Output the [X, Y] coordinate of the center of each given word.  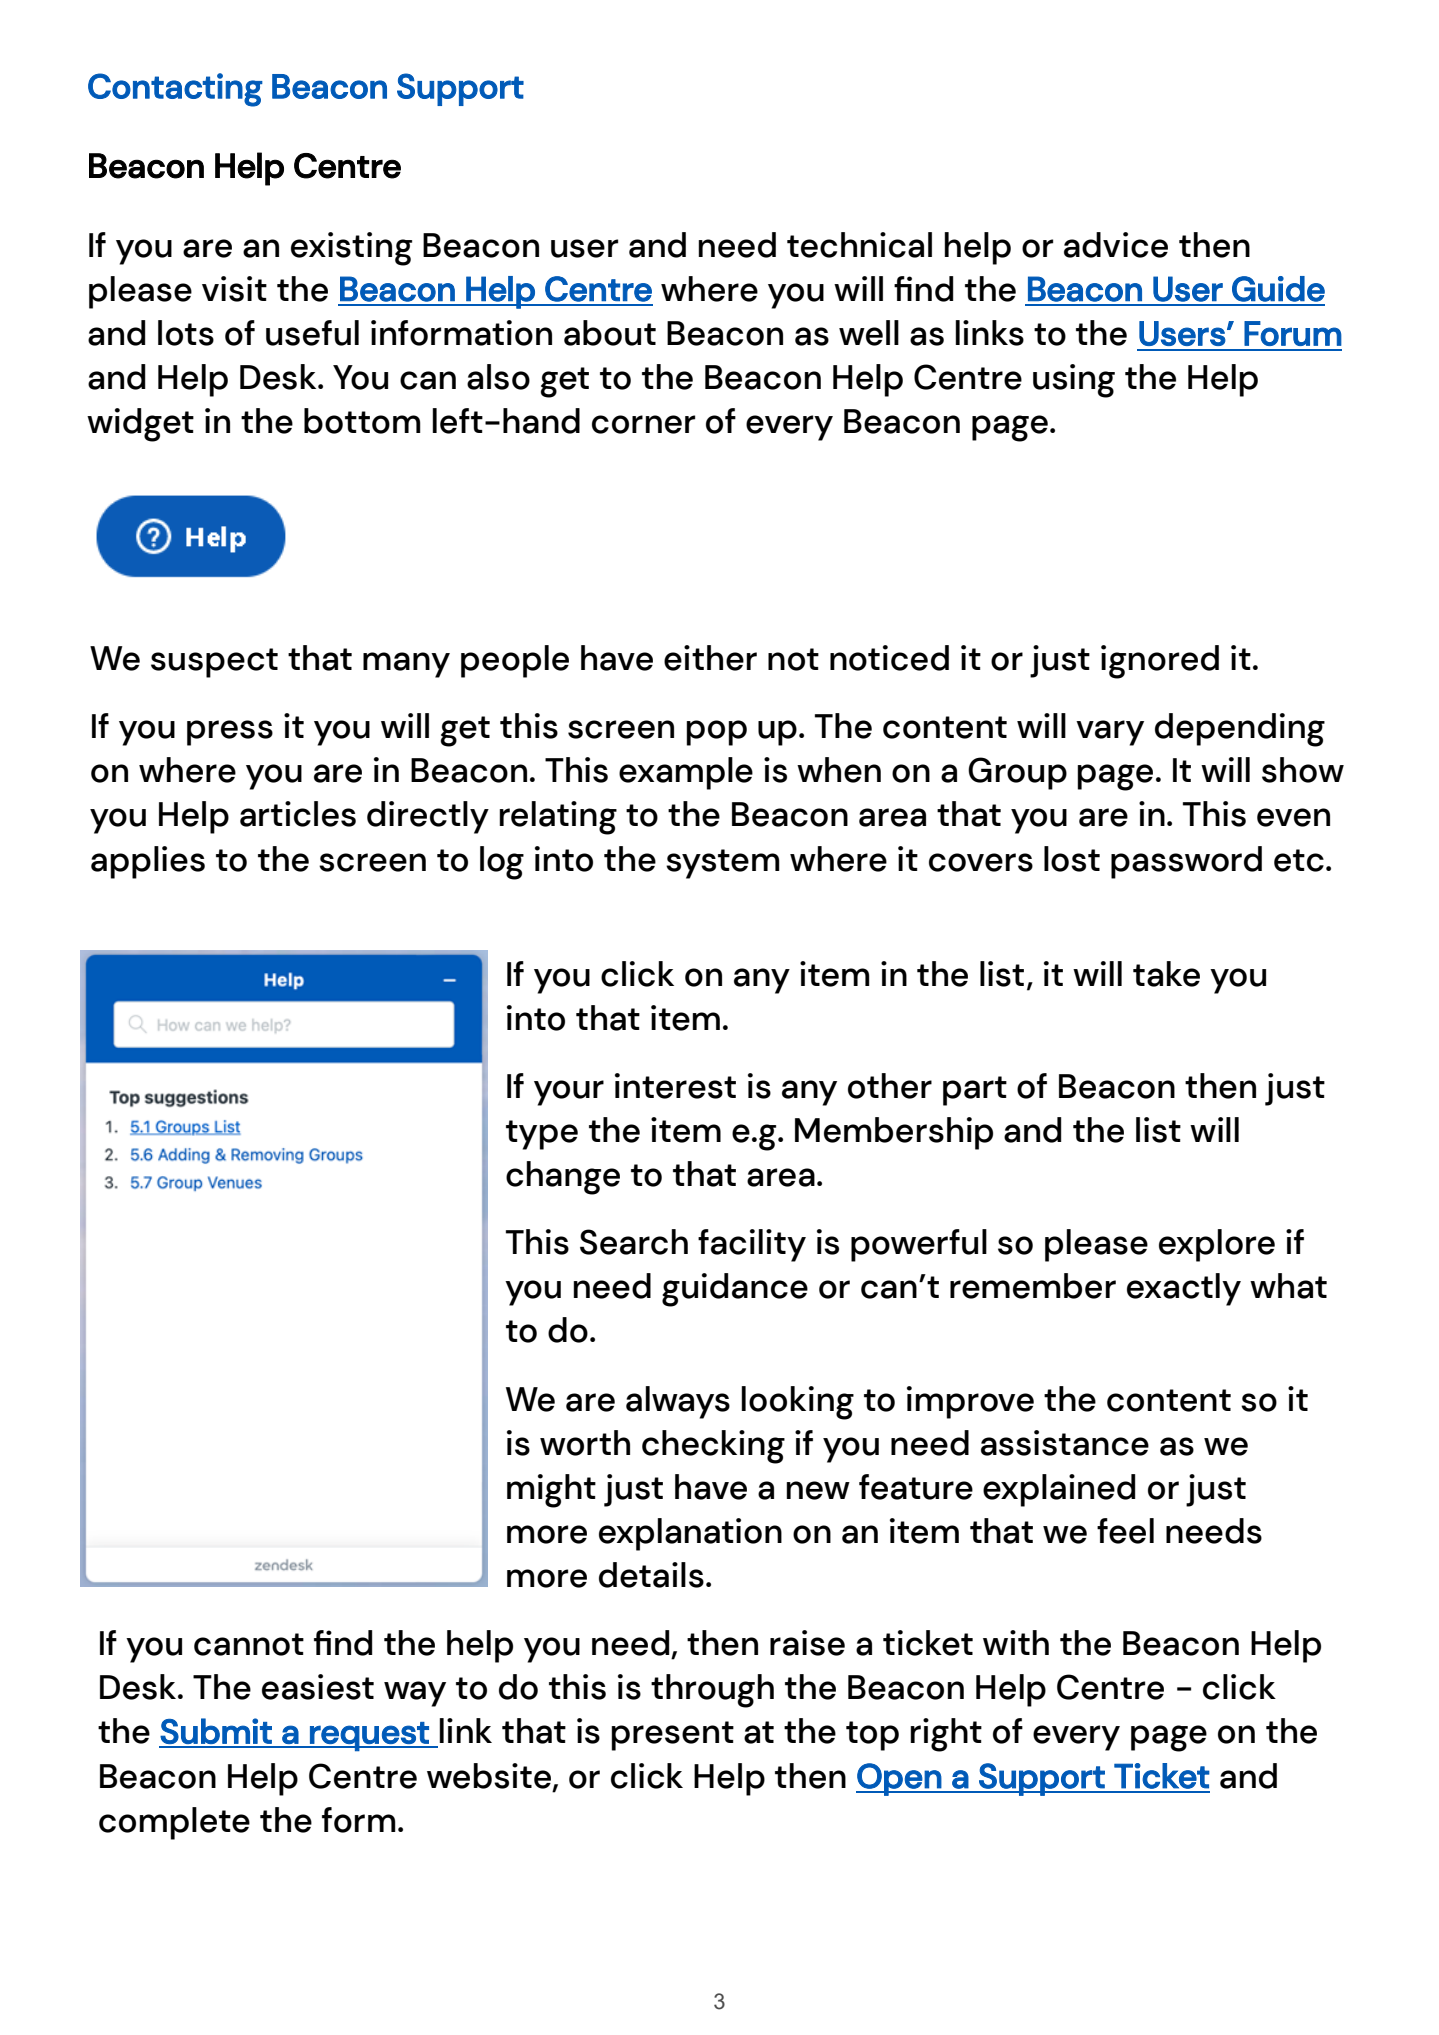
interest [675, 1086]
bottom [362, 421]
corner [643, 424]
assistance [1065, 1443]
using [1074, 381]
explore [1217, 1245]
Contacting [175, 90]
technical [859, 245]
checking [713, 1447]
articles [298, 814]
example [686, 773]
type [542, 1135]
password [1186, 862]
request [369, 1736]
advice [1116, 245]
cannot [249, 1644]
